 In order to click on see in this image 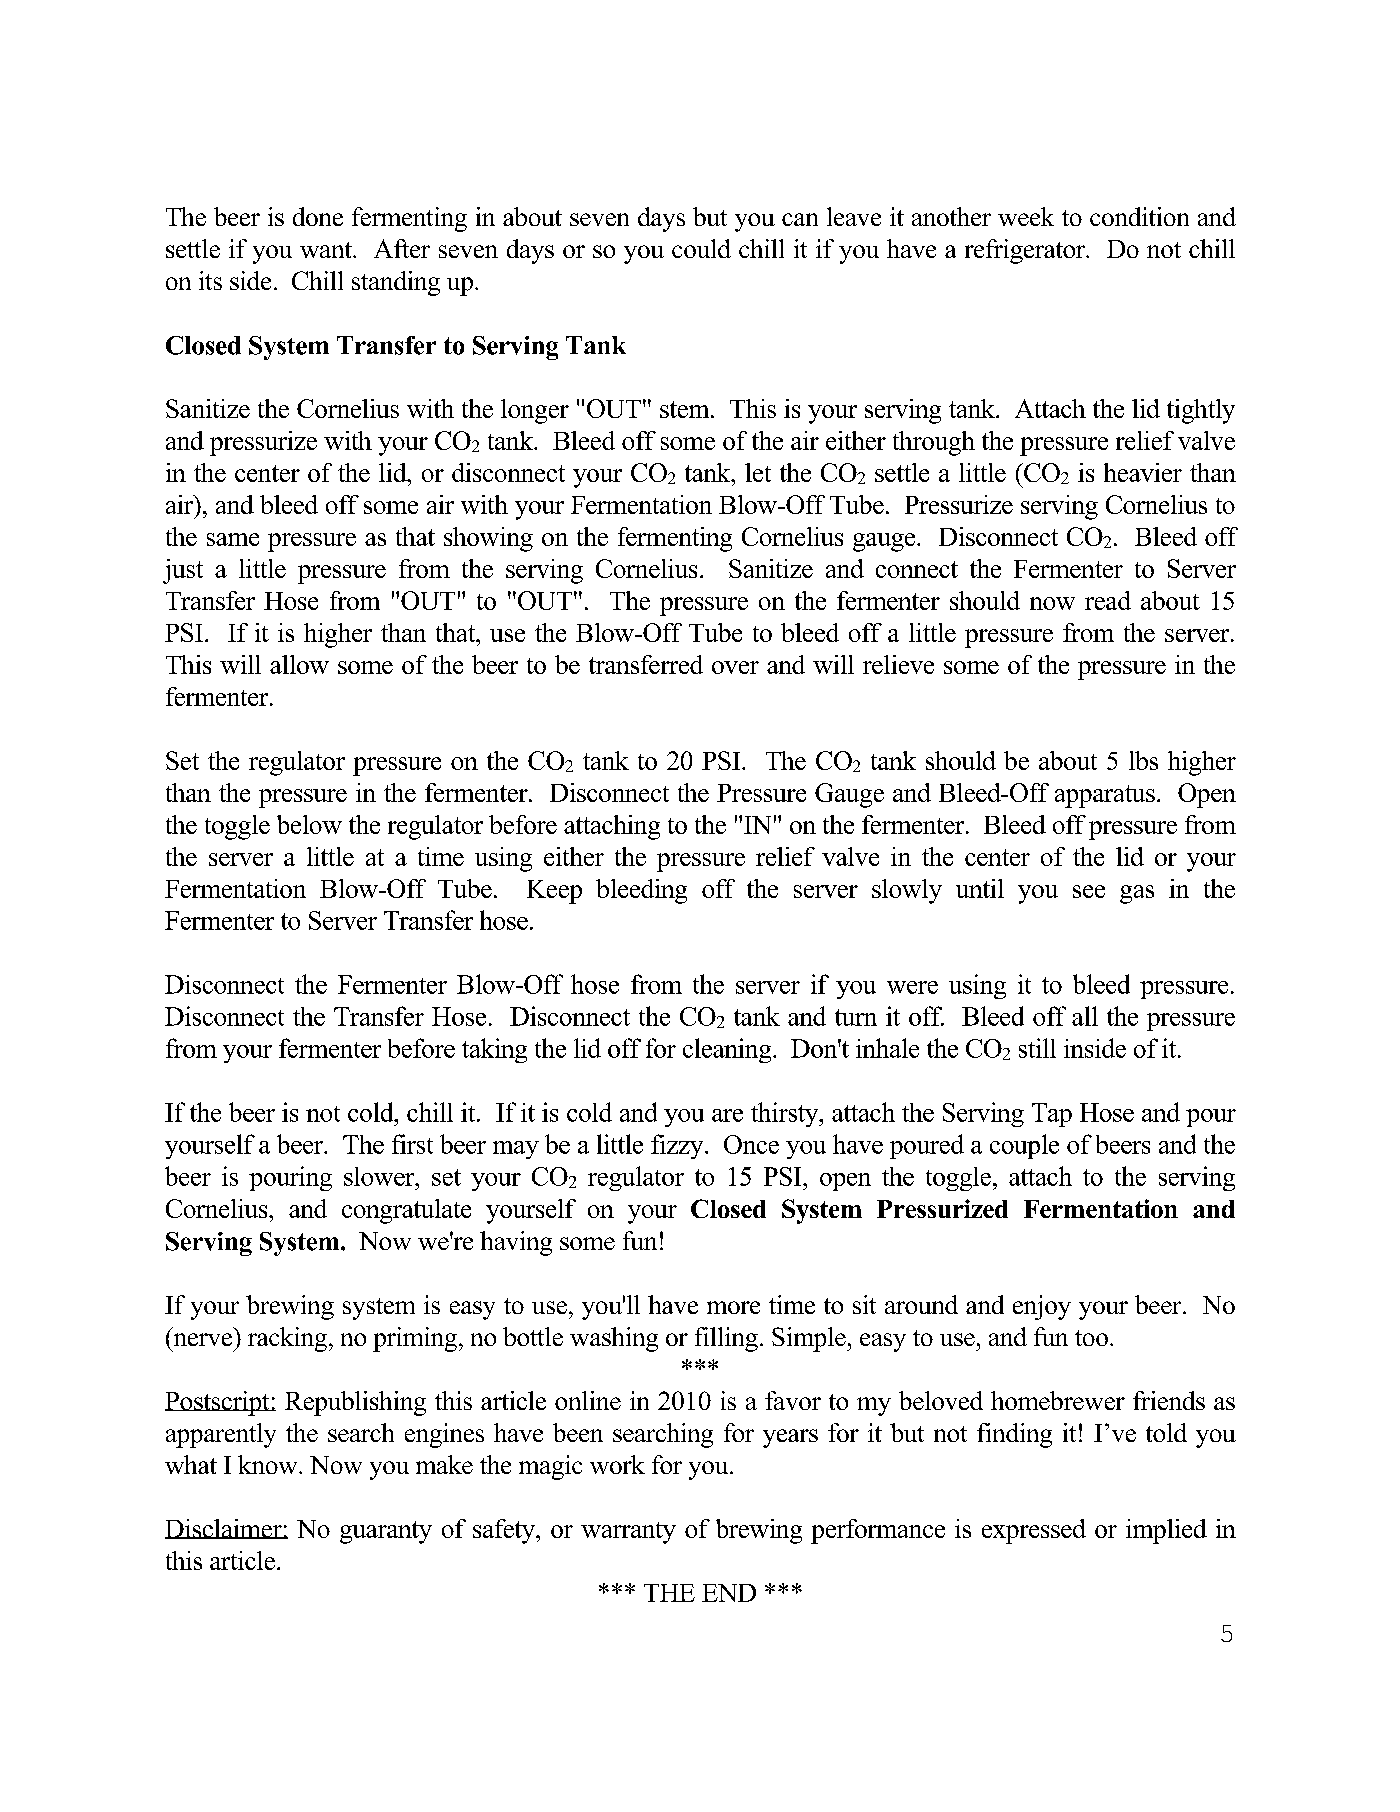, I will do `click(1089, 891)`.
